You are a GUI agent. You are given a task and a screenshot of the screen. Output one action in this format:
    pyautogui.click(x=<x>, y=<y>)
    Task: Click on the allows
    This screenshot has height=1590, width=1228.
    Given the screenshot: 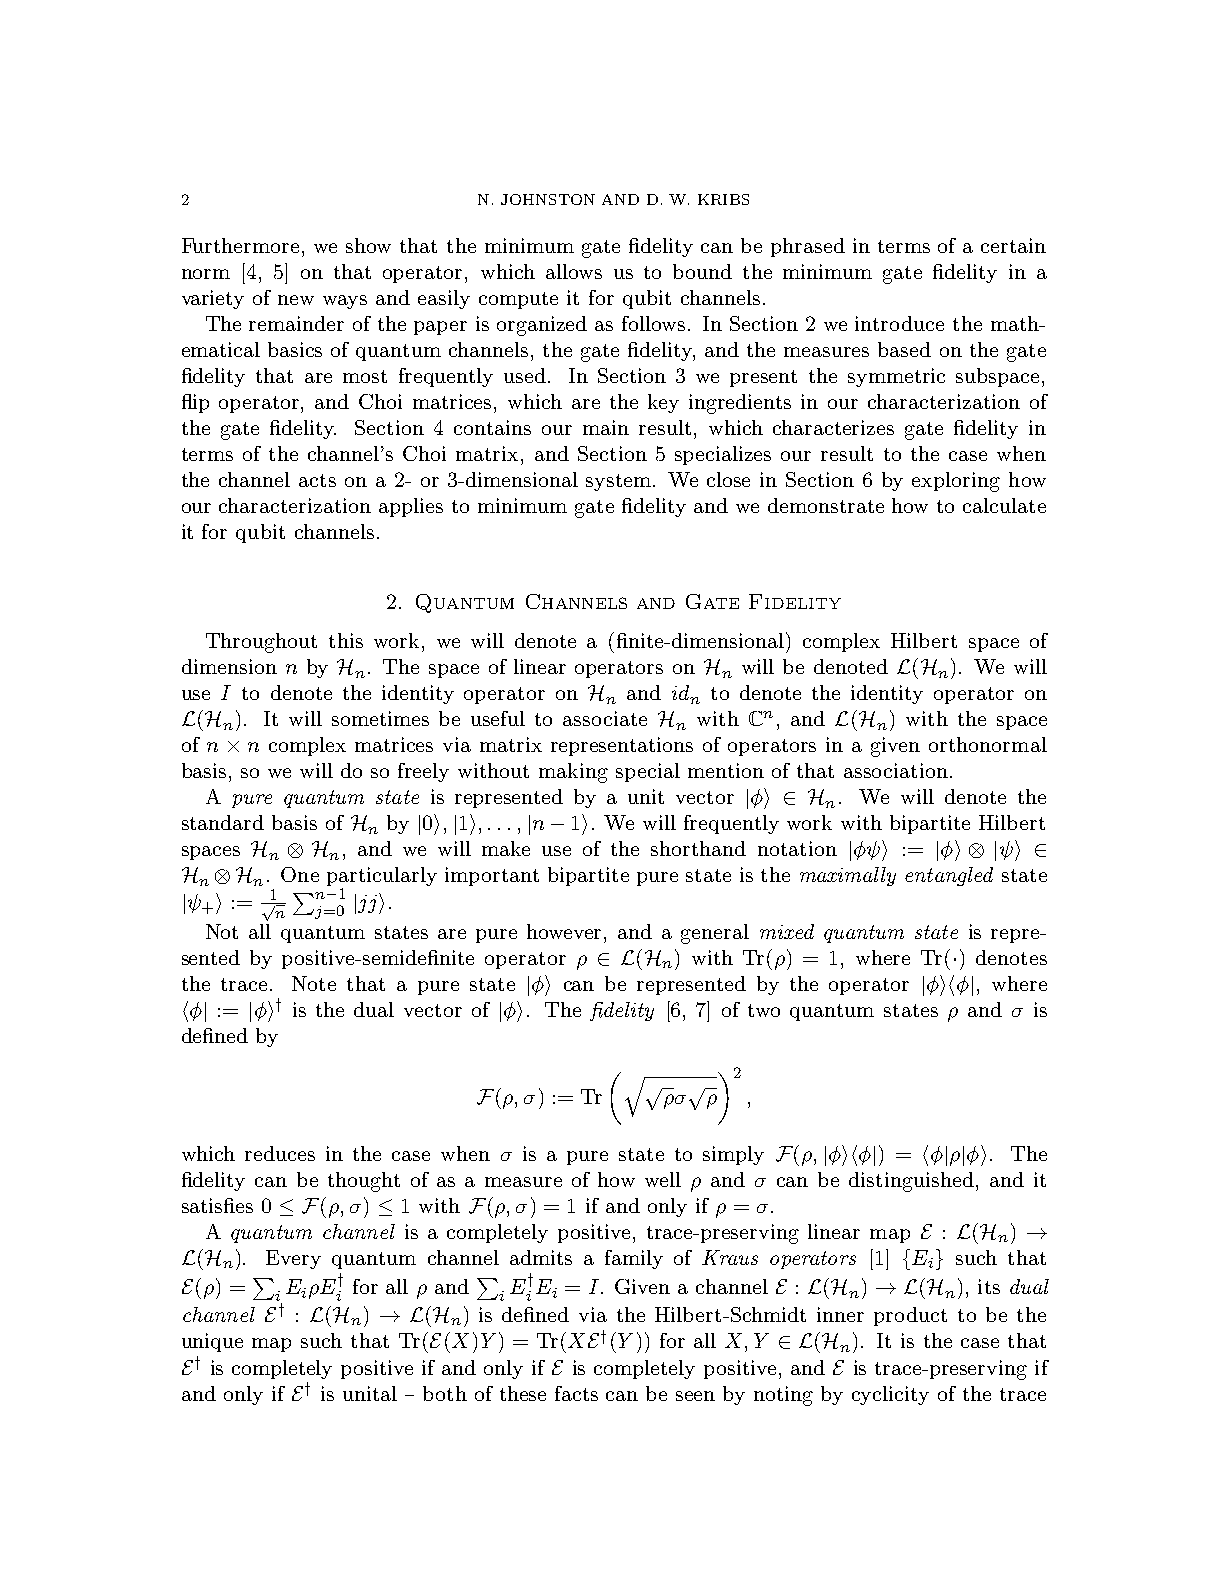 What is the action you would take?
    pyautogui.click(x=574, y=271)
